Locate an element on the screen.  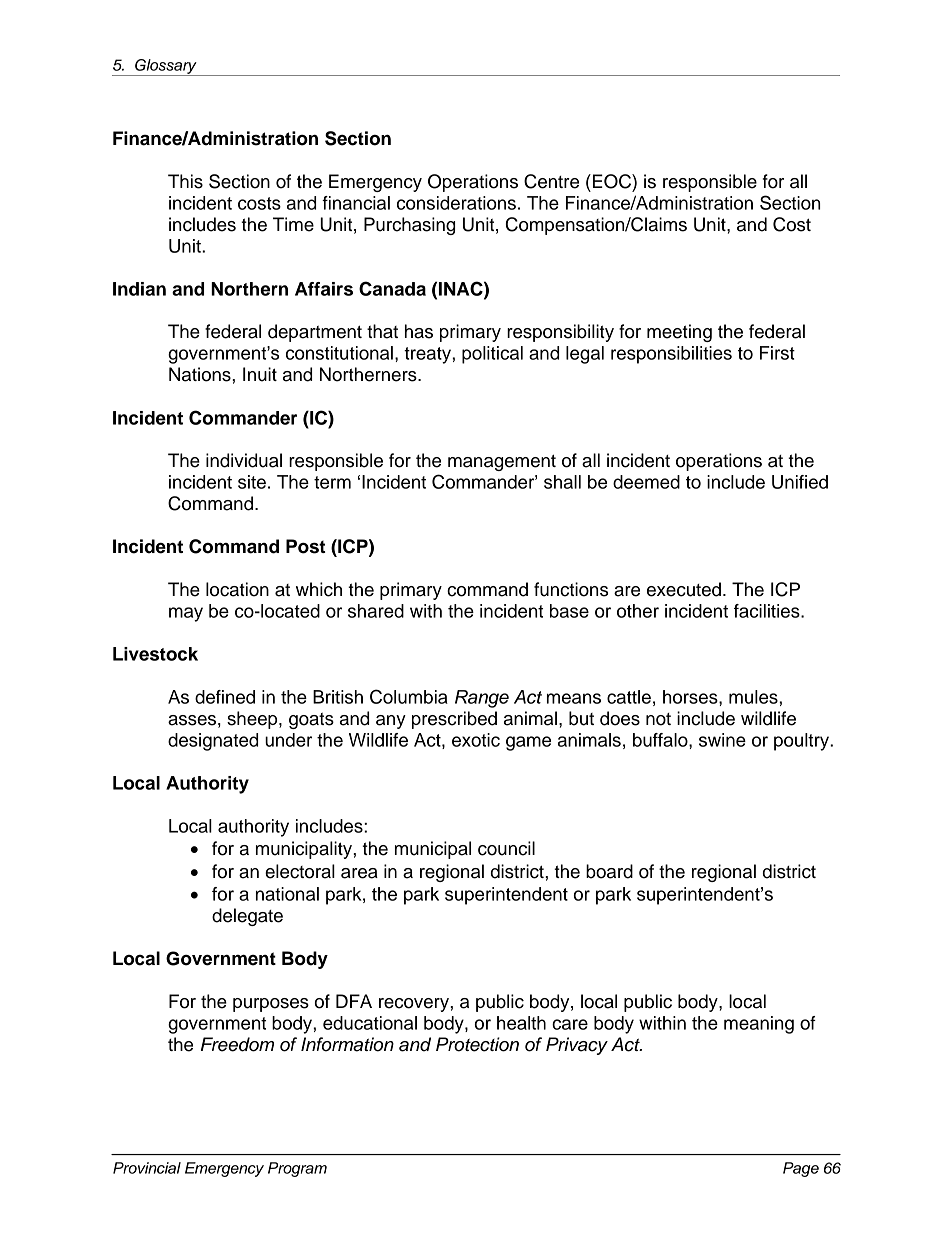
Page is located at coordinates (801, 1169).
